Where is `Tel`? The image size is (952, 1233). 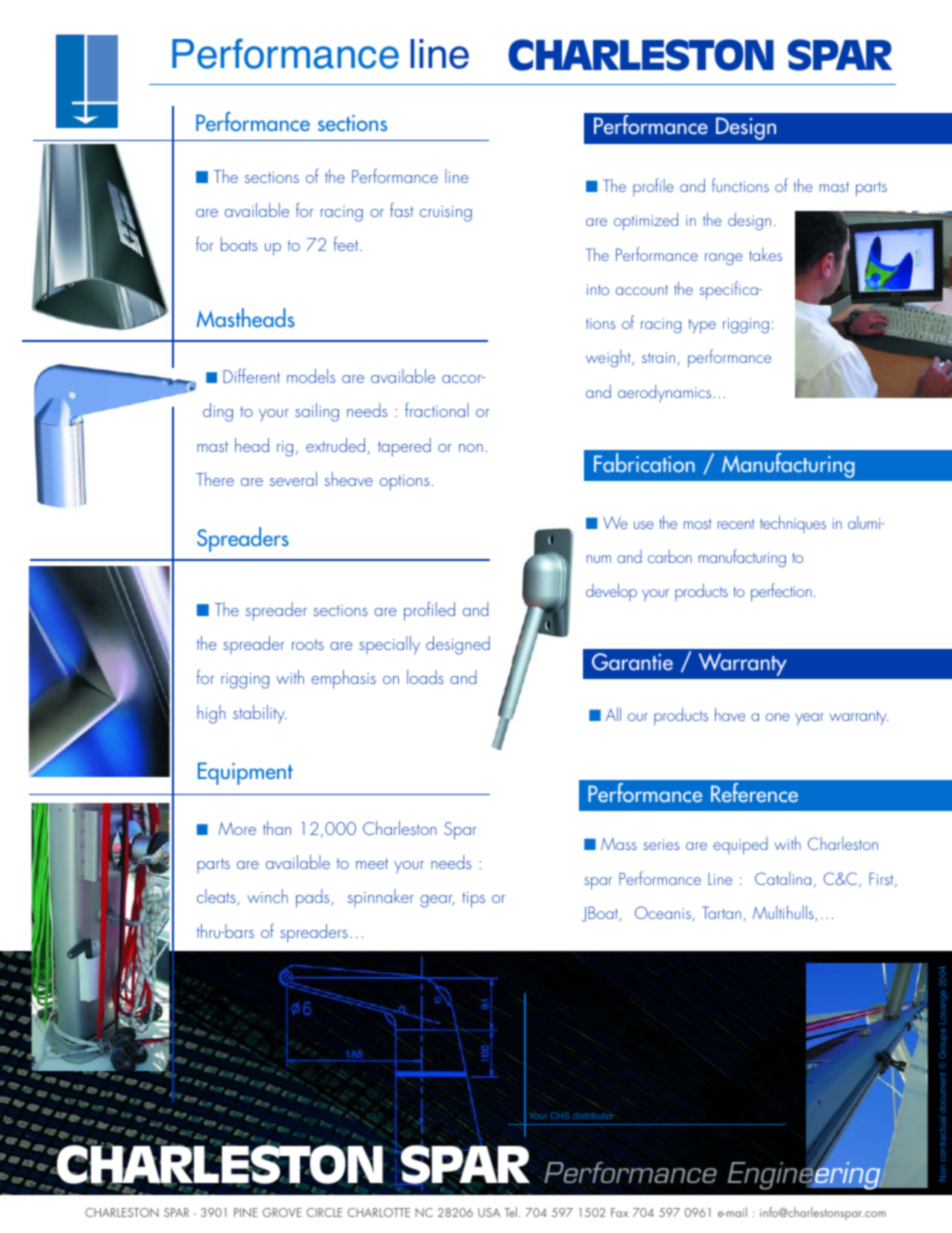 Tel is located at coordinates (510, 1212).
